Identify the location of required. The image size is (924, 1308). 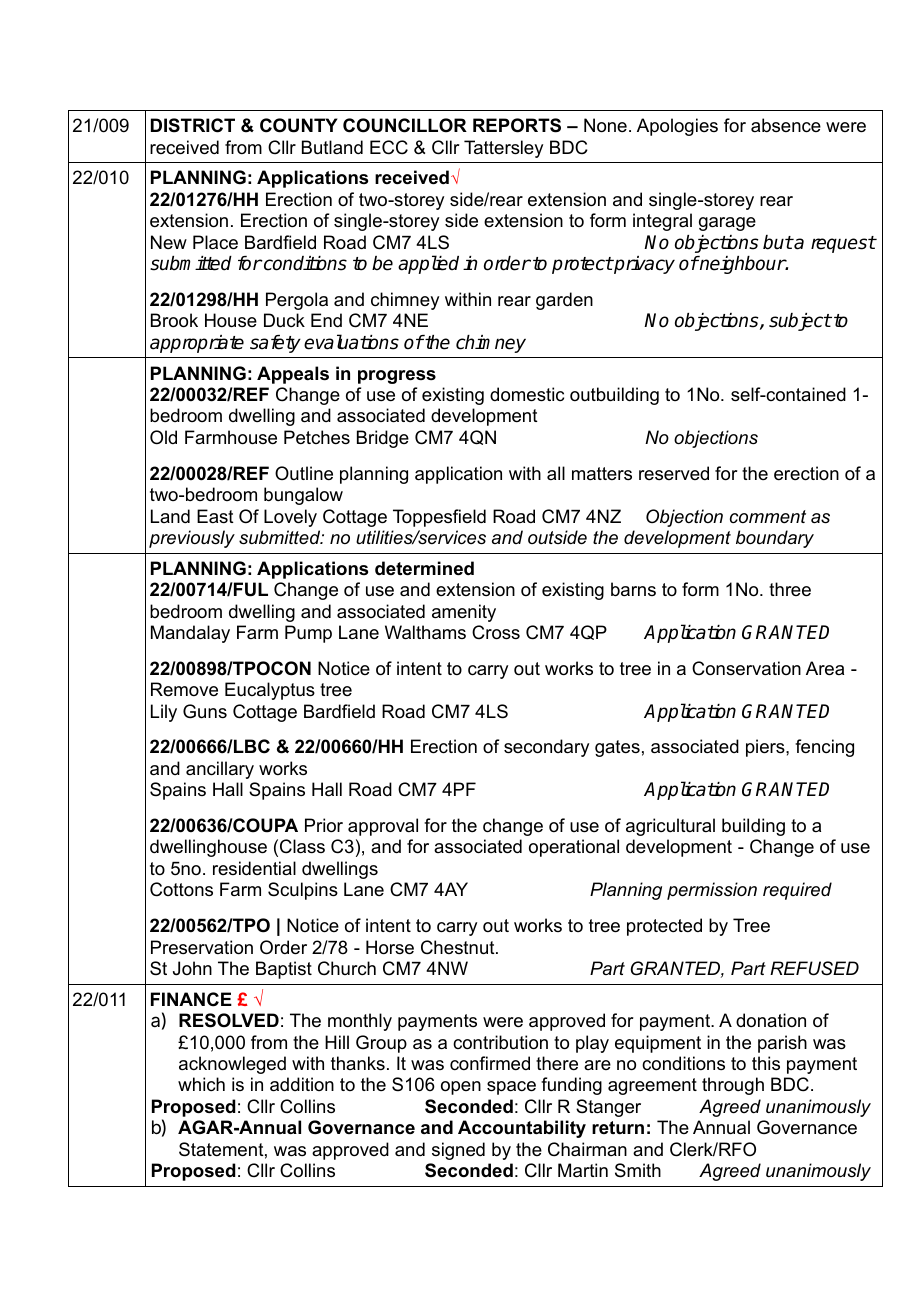
(797, 891).
